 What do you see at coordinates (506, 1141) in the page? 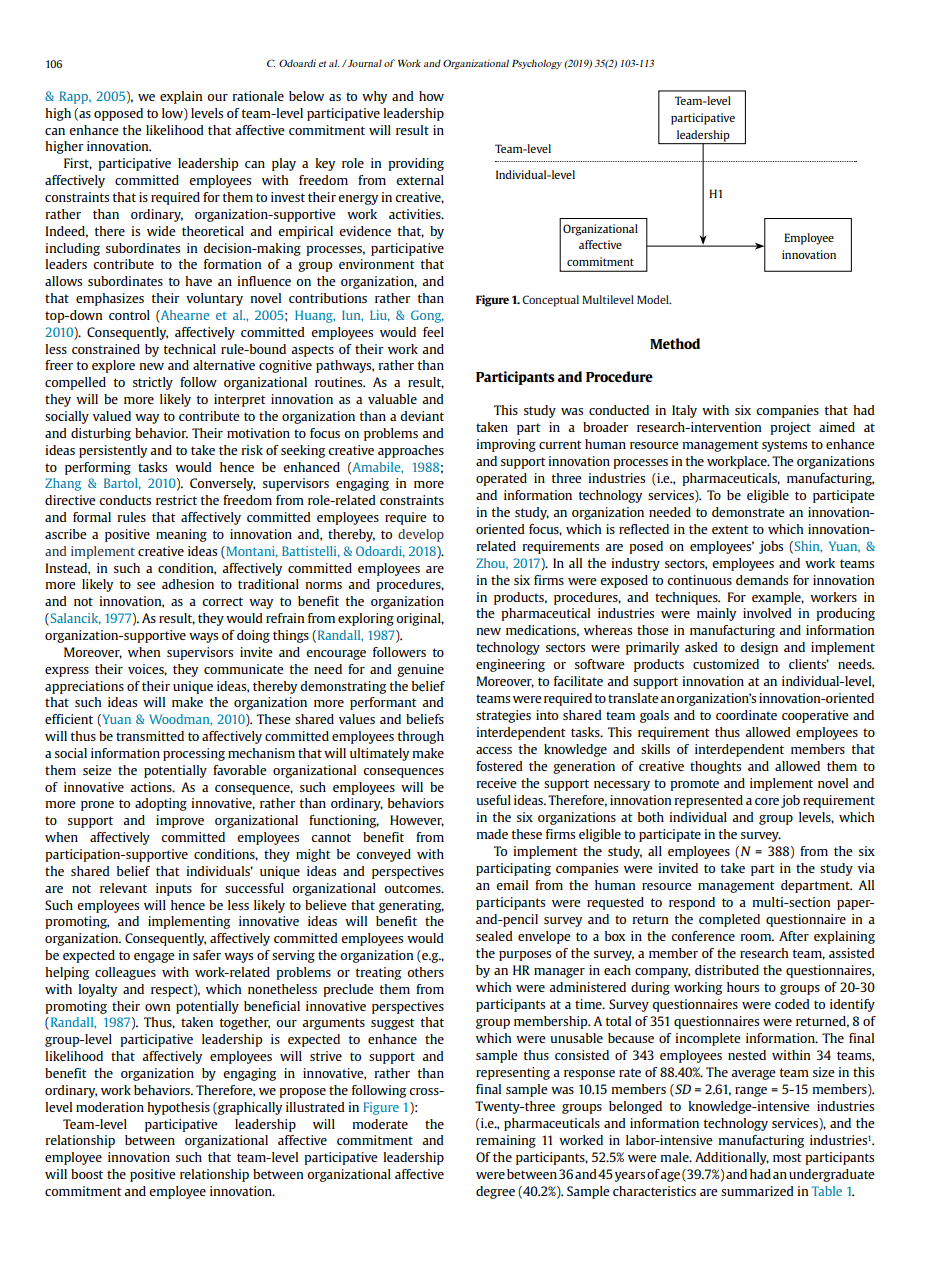
I see `remaining` at bounding box center [506, 1141].
